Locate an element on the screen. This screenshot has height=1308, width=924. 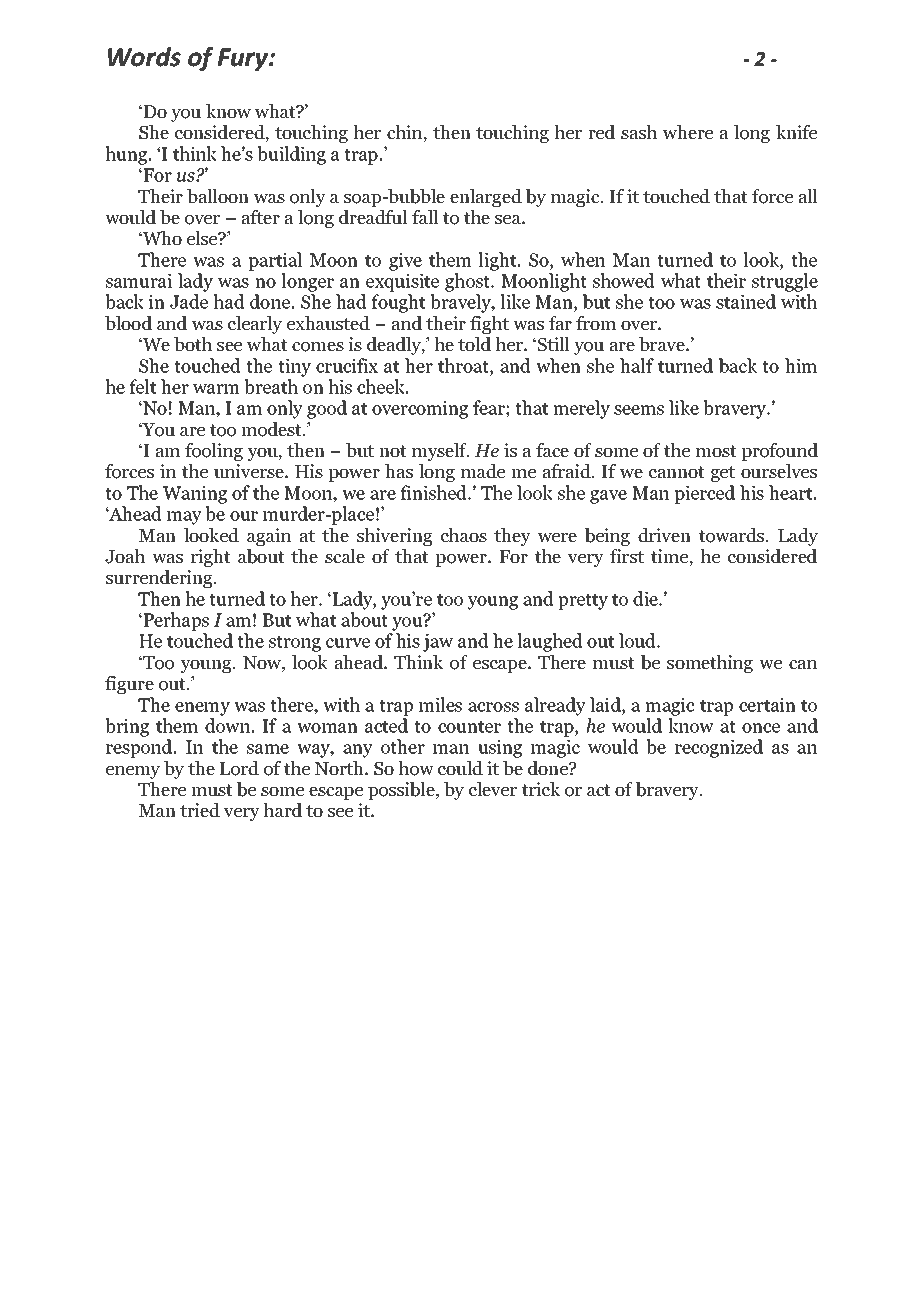
most is located at coordinates (716, 451).
